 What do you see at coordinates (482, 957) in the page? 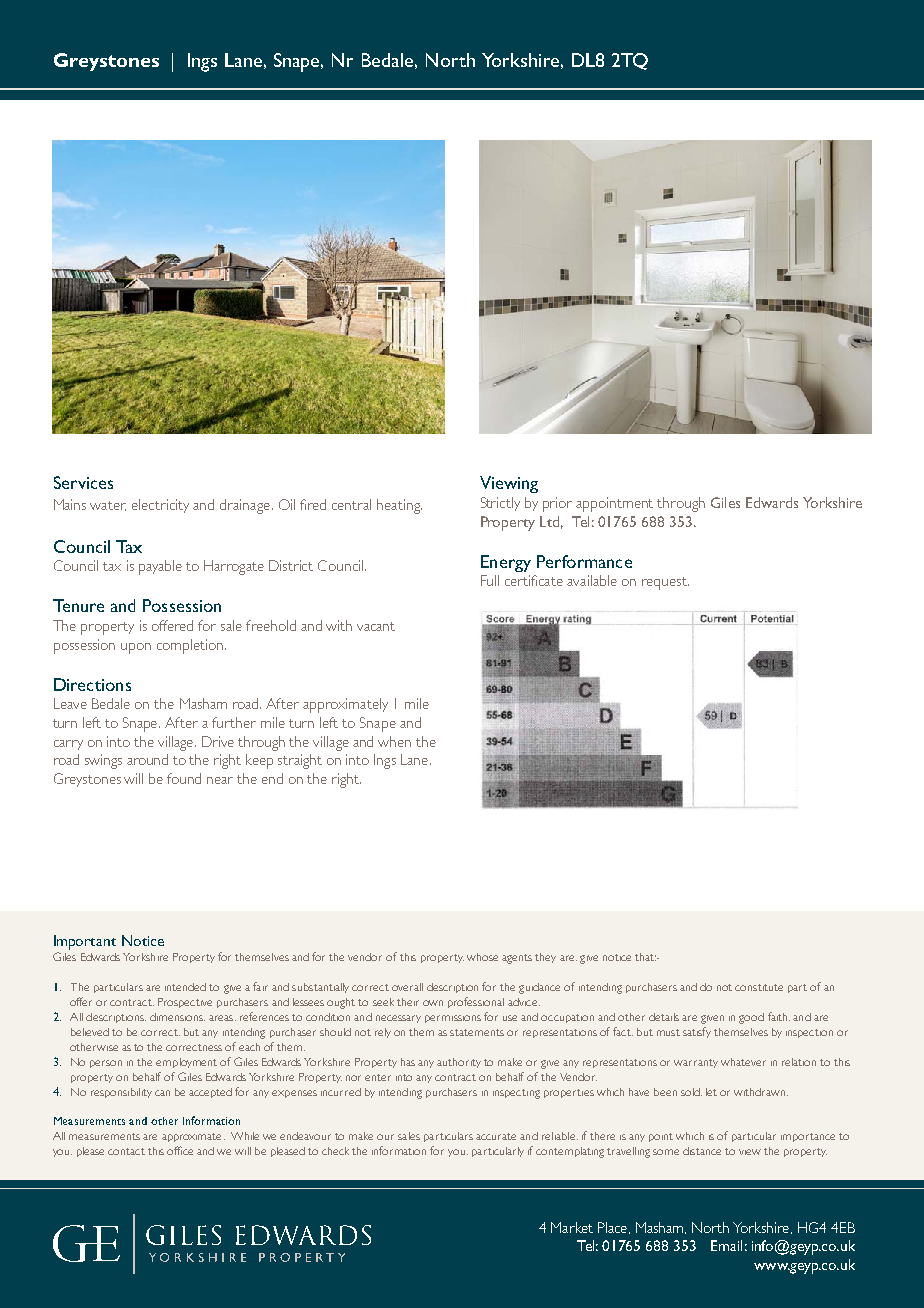
I see `whose` at bounding box center [482, 957].
